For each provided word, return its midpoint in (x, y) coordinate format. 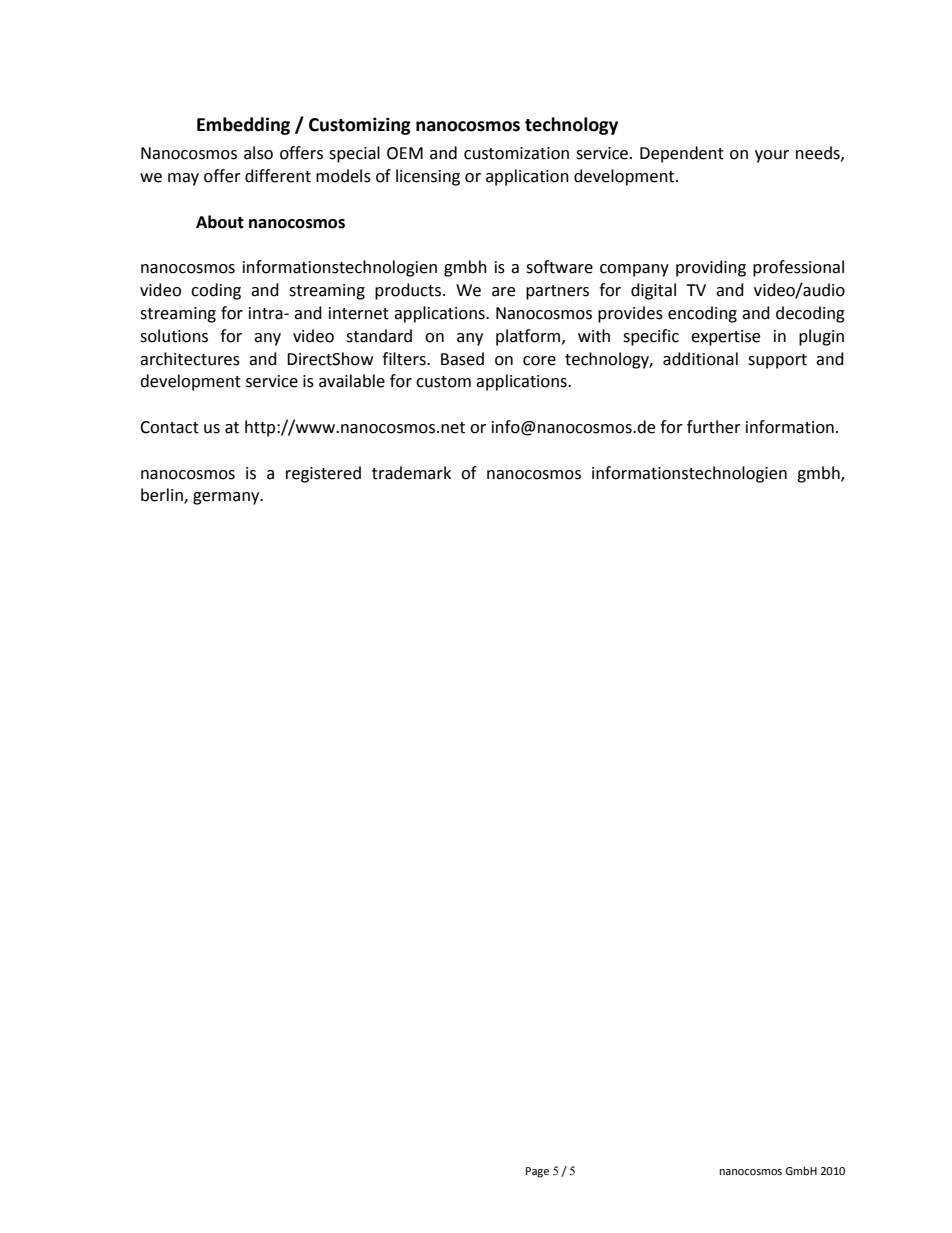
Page (537, 1172)
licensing (428, 177)
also (258, 153)
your (772, 156)
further (714, 427)
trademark (411, 473)
